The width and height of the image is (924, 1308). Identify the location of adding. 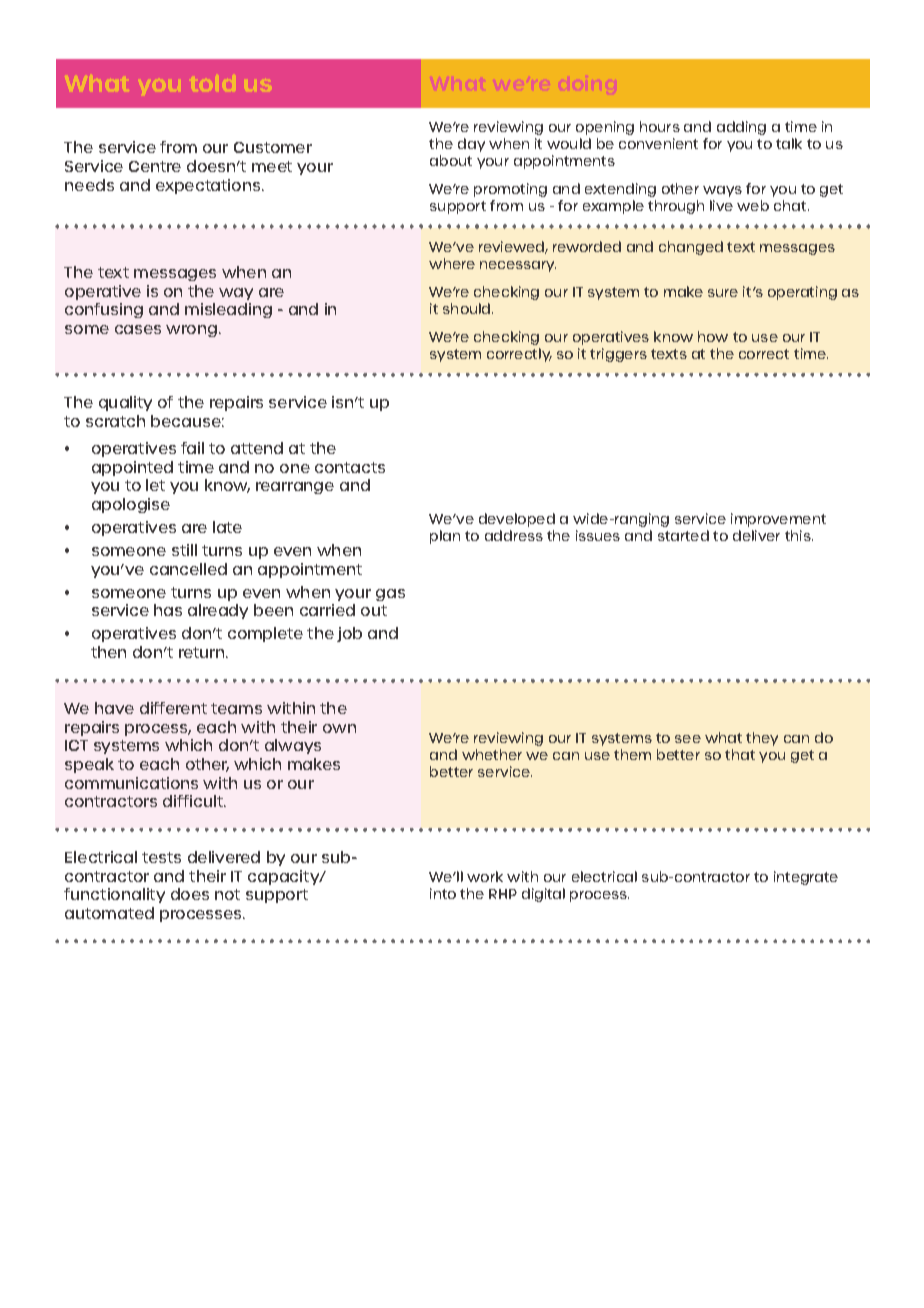
(741, 128).
